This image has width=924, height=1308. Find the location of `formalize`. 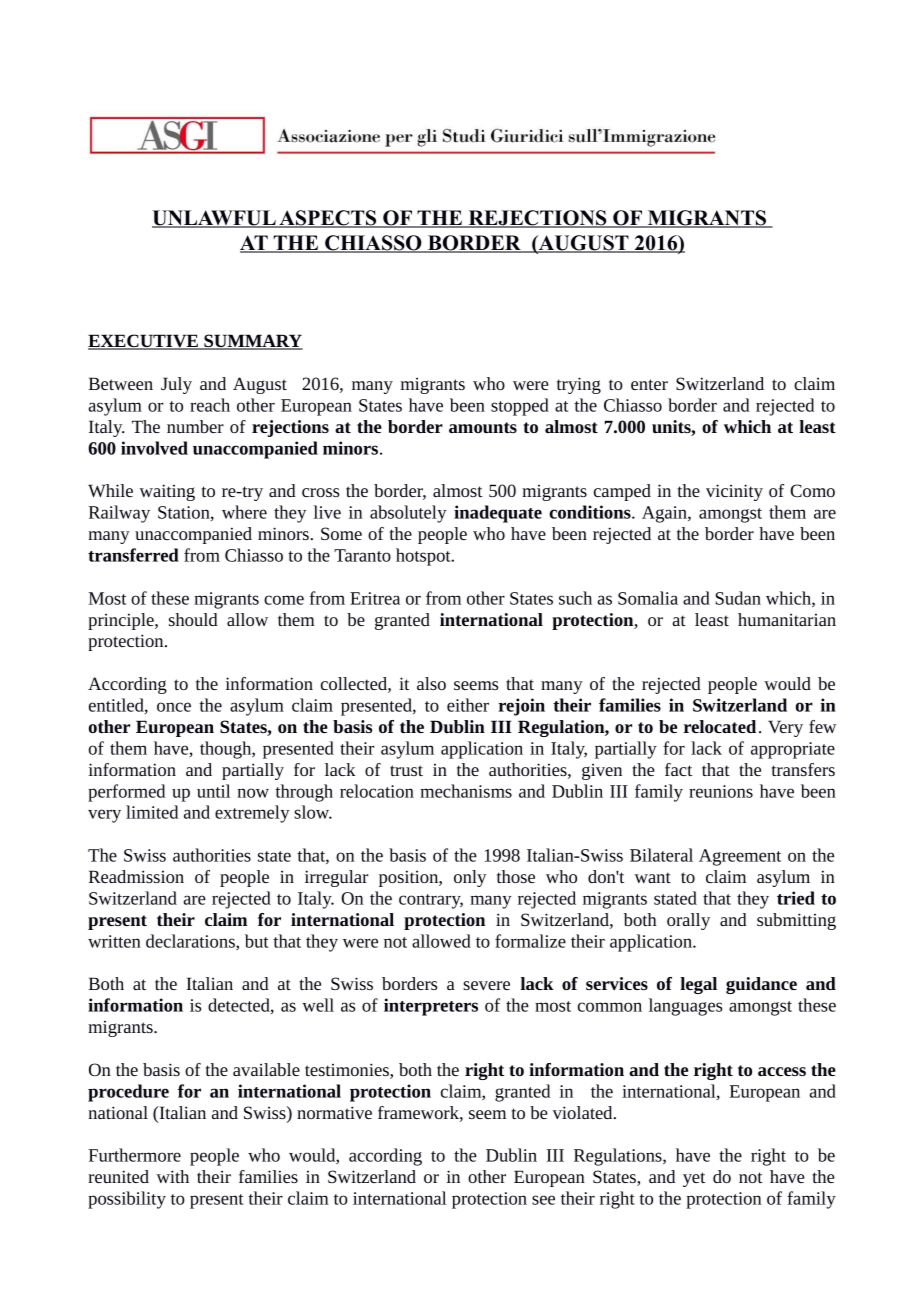

formalize is located at coordinates (530, 941).
